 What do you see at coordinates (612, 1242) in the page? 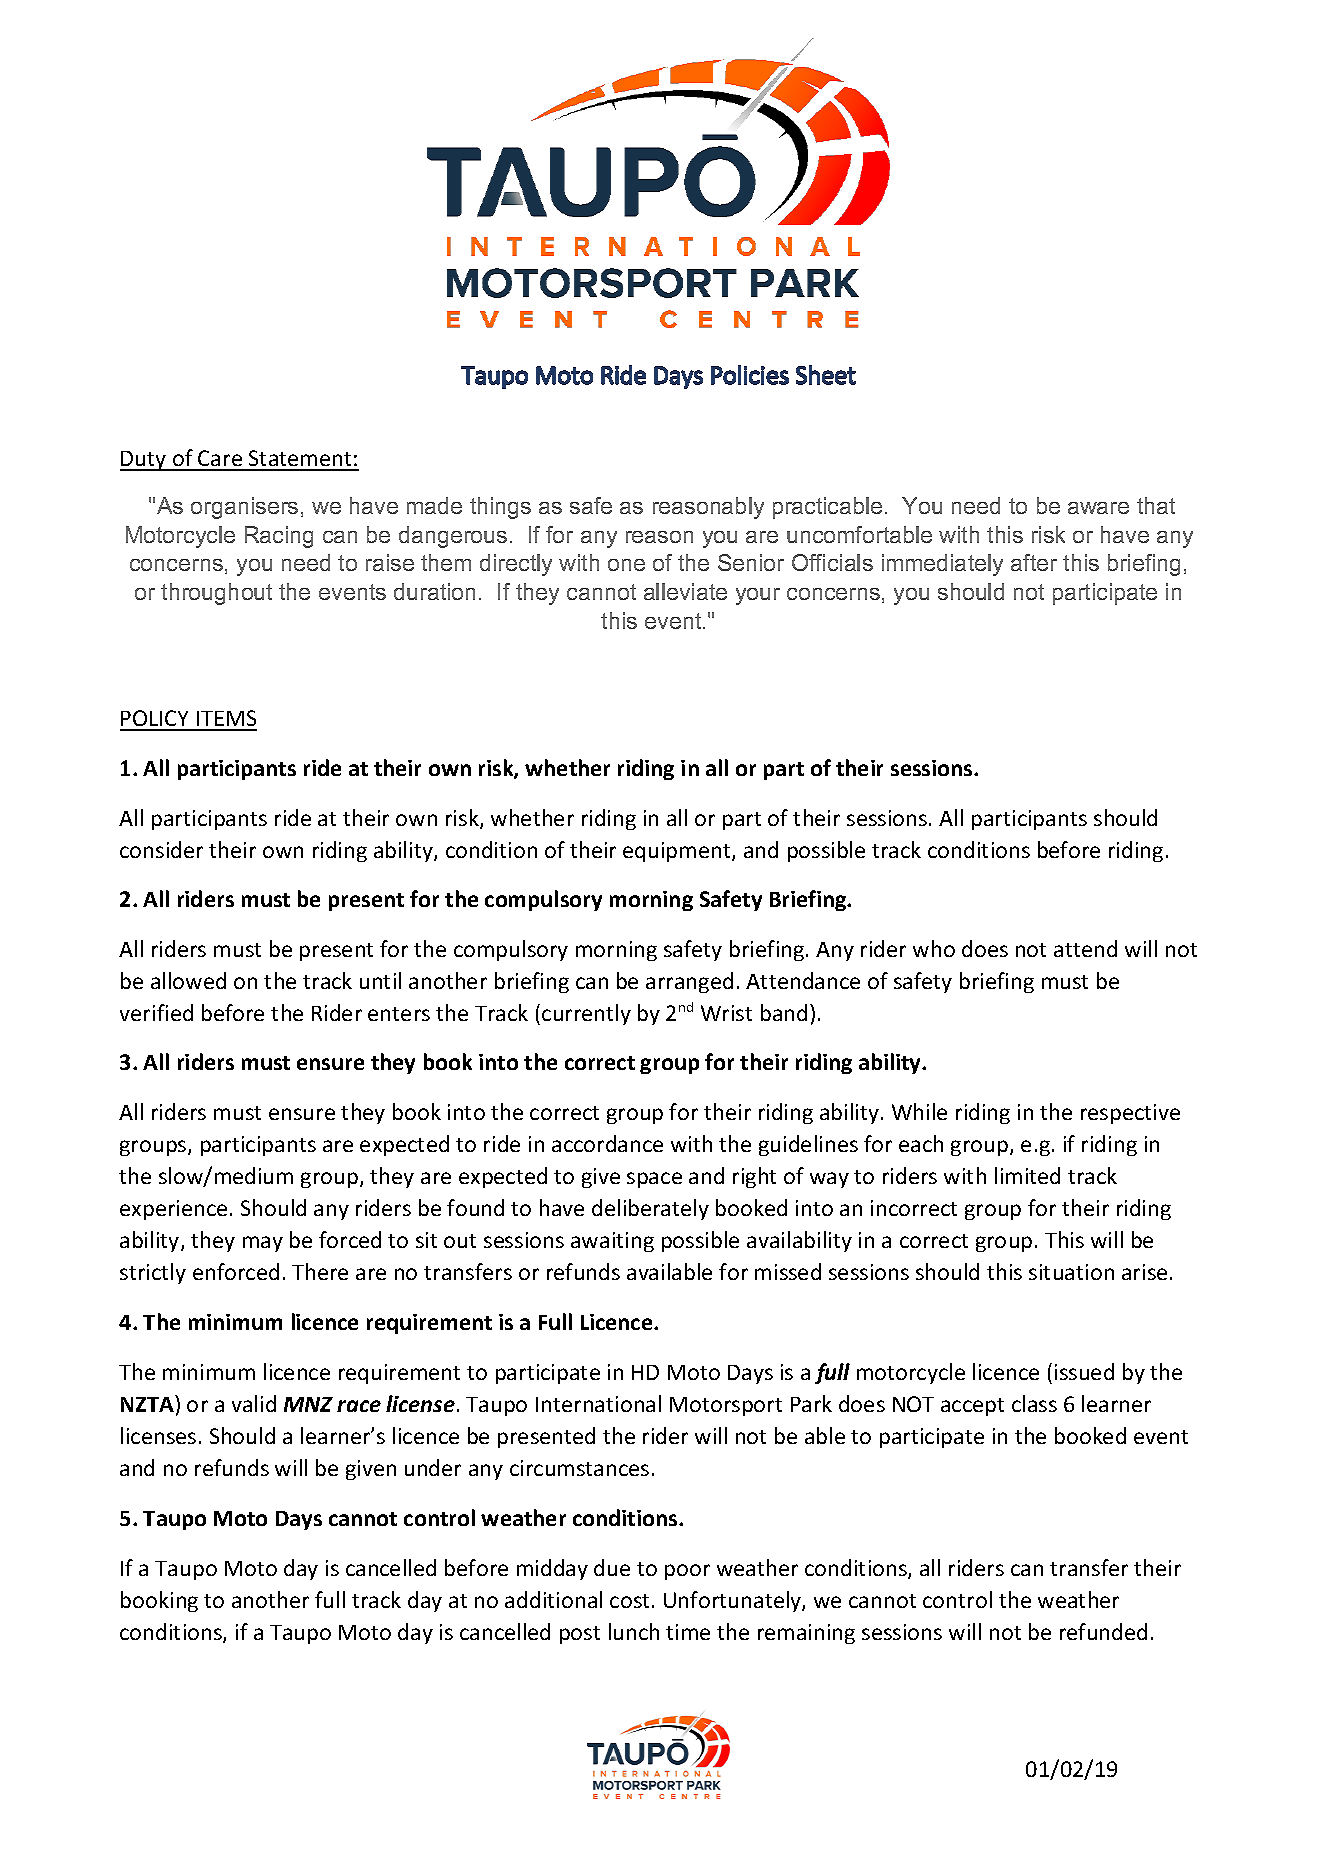
I see `awaiting` at bounding box center [612, 1242].
